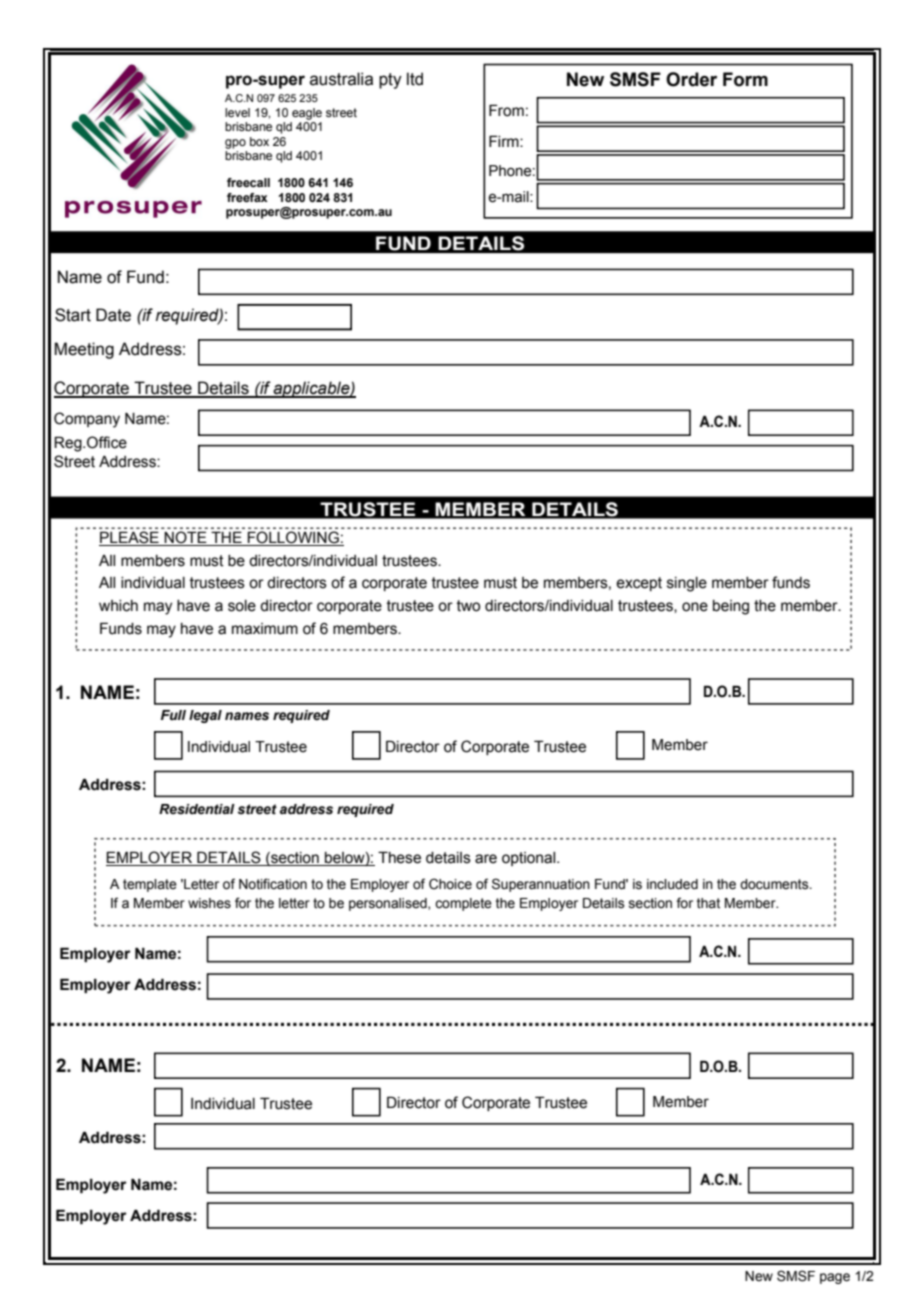 The height and width of the page is (1308, 924). I want to click on level, so click(237, 112).
